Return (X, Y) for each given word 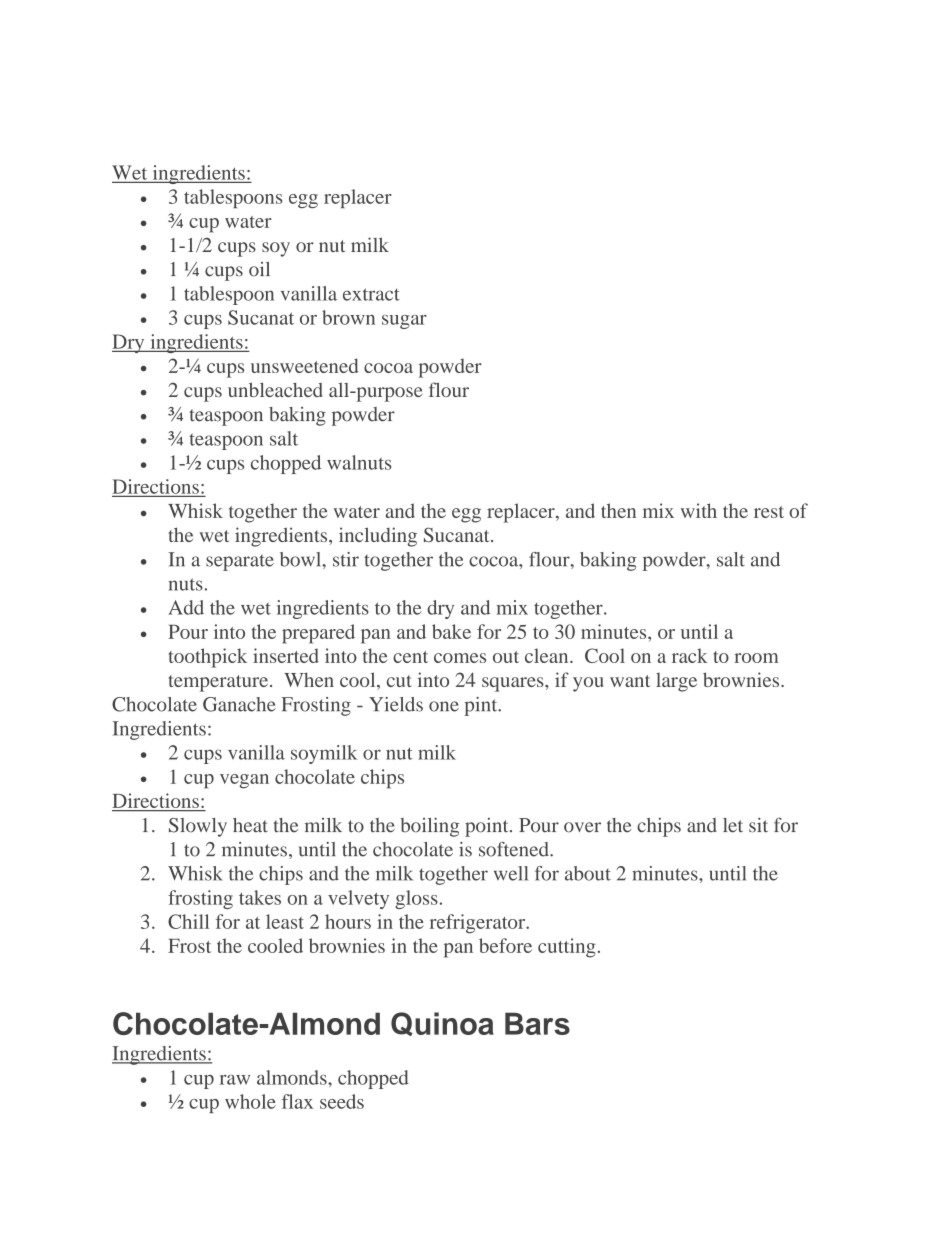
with (699, 510)
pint (482, 706)
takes (260, 897)
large (676, 682)
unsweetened (304, 365)
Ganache (239, 704)
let (733, 825)
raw (235, 1080)
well (511, 873)
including (378, 537)
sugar (404, 322)
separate (240, 562)
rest (769, 512)
